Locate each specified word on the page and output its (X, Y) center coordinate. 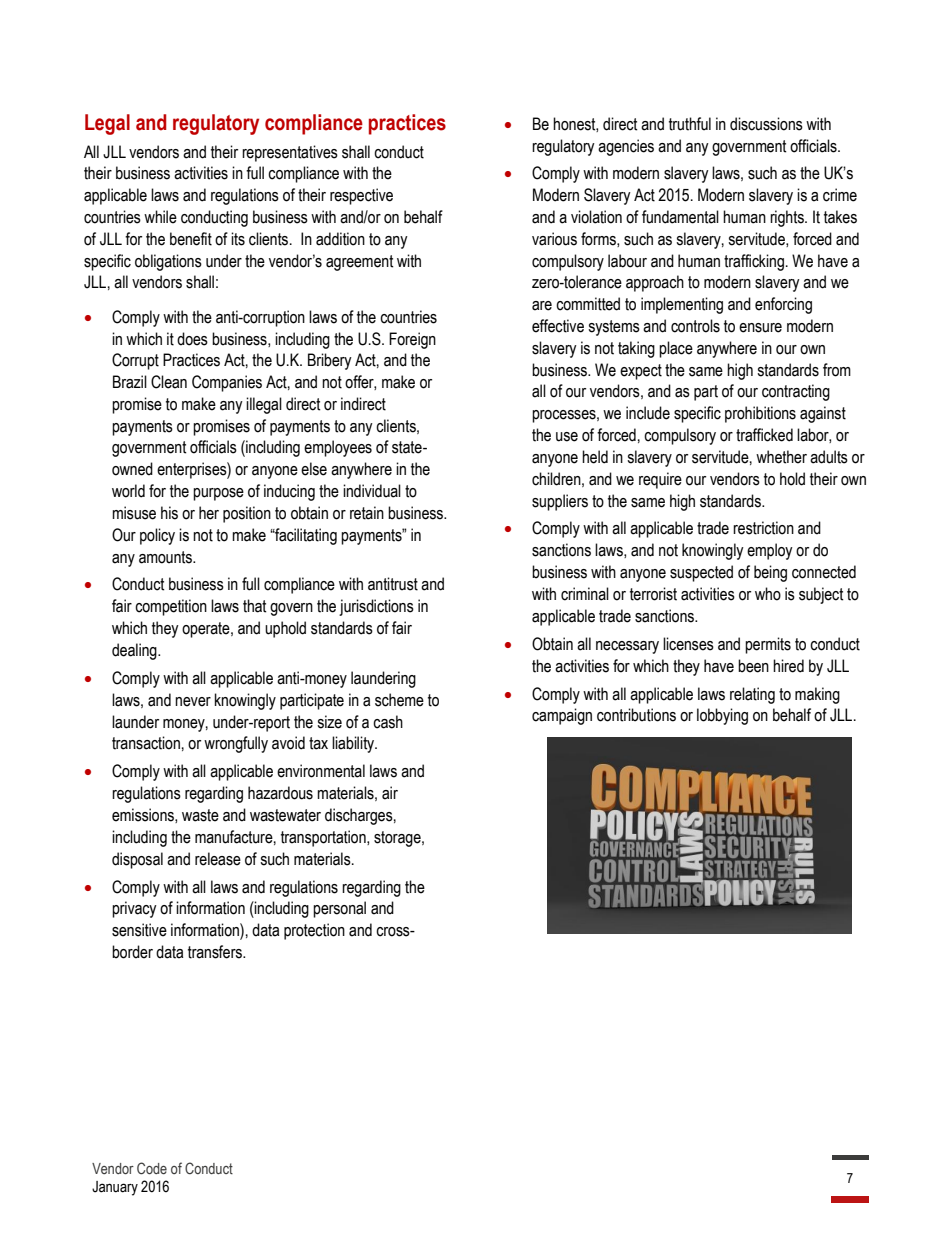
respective (361, 196)
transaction (146, 743)
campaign (562, 716)
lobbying (722, 716)
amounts (166, 557)
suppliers (560, 502)
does (192, 339)
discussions (766, 124)
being (770, 573)
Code (152, 1168)
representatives (290, 153)
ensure (760, 328)
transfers (216, 952)
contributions (636, 715)
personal (339, 909)
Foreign (412, 340)
